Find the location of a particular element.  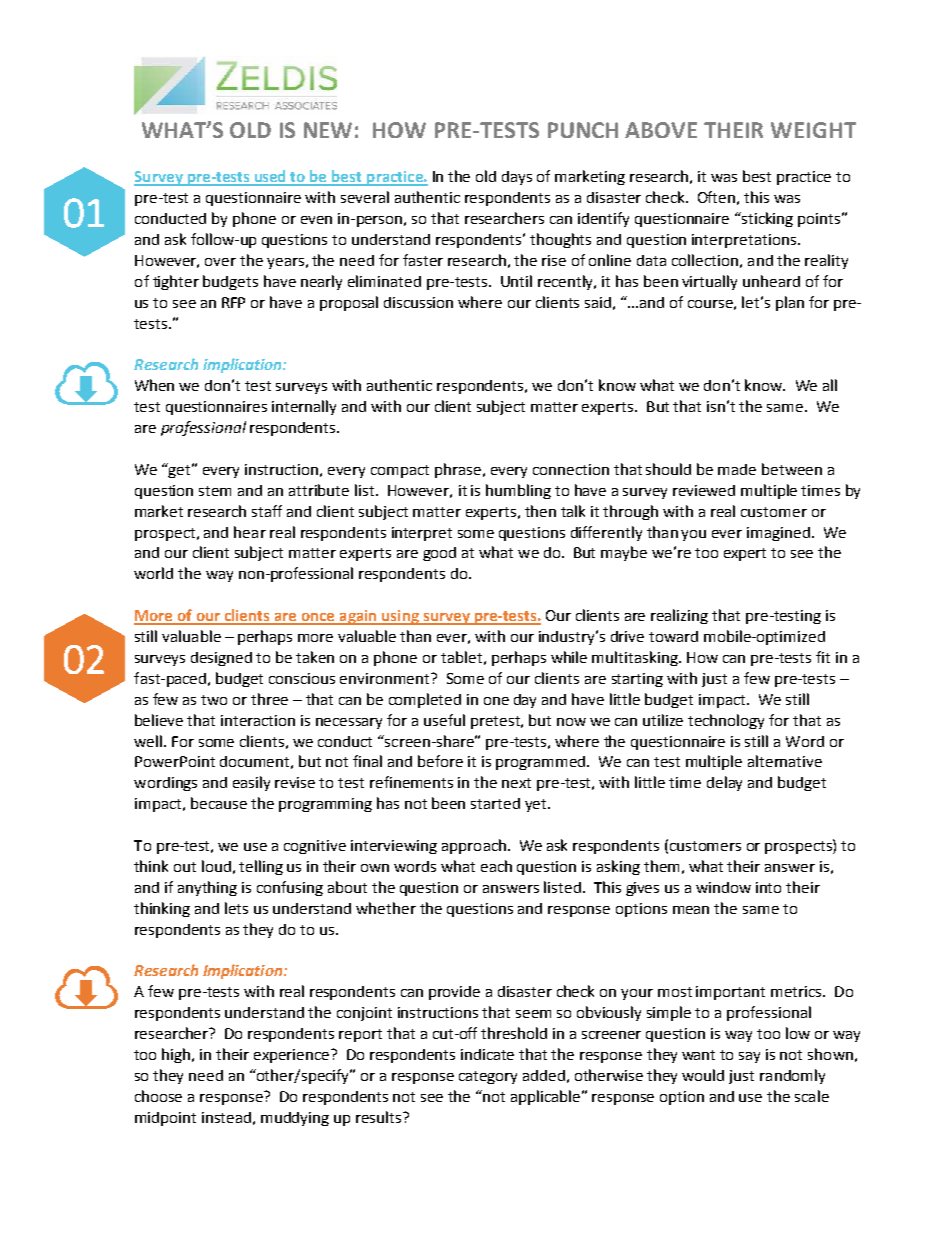

each is located at coordinates (496, 866).
